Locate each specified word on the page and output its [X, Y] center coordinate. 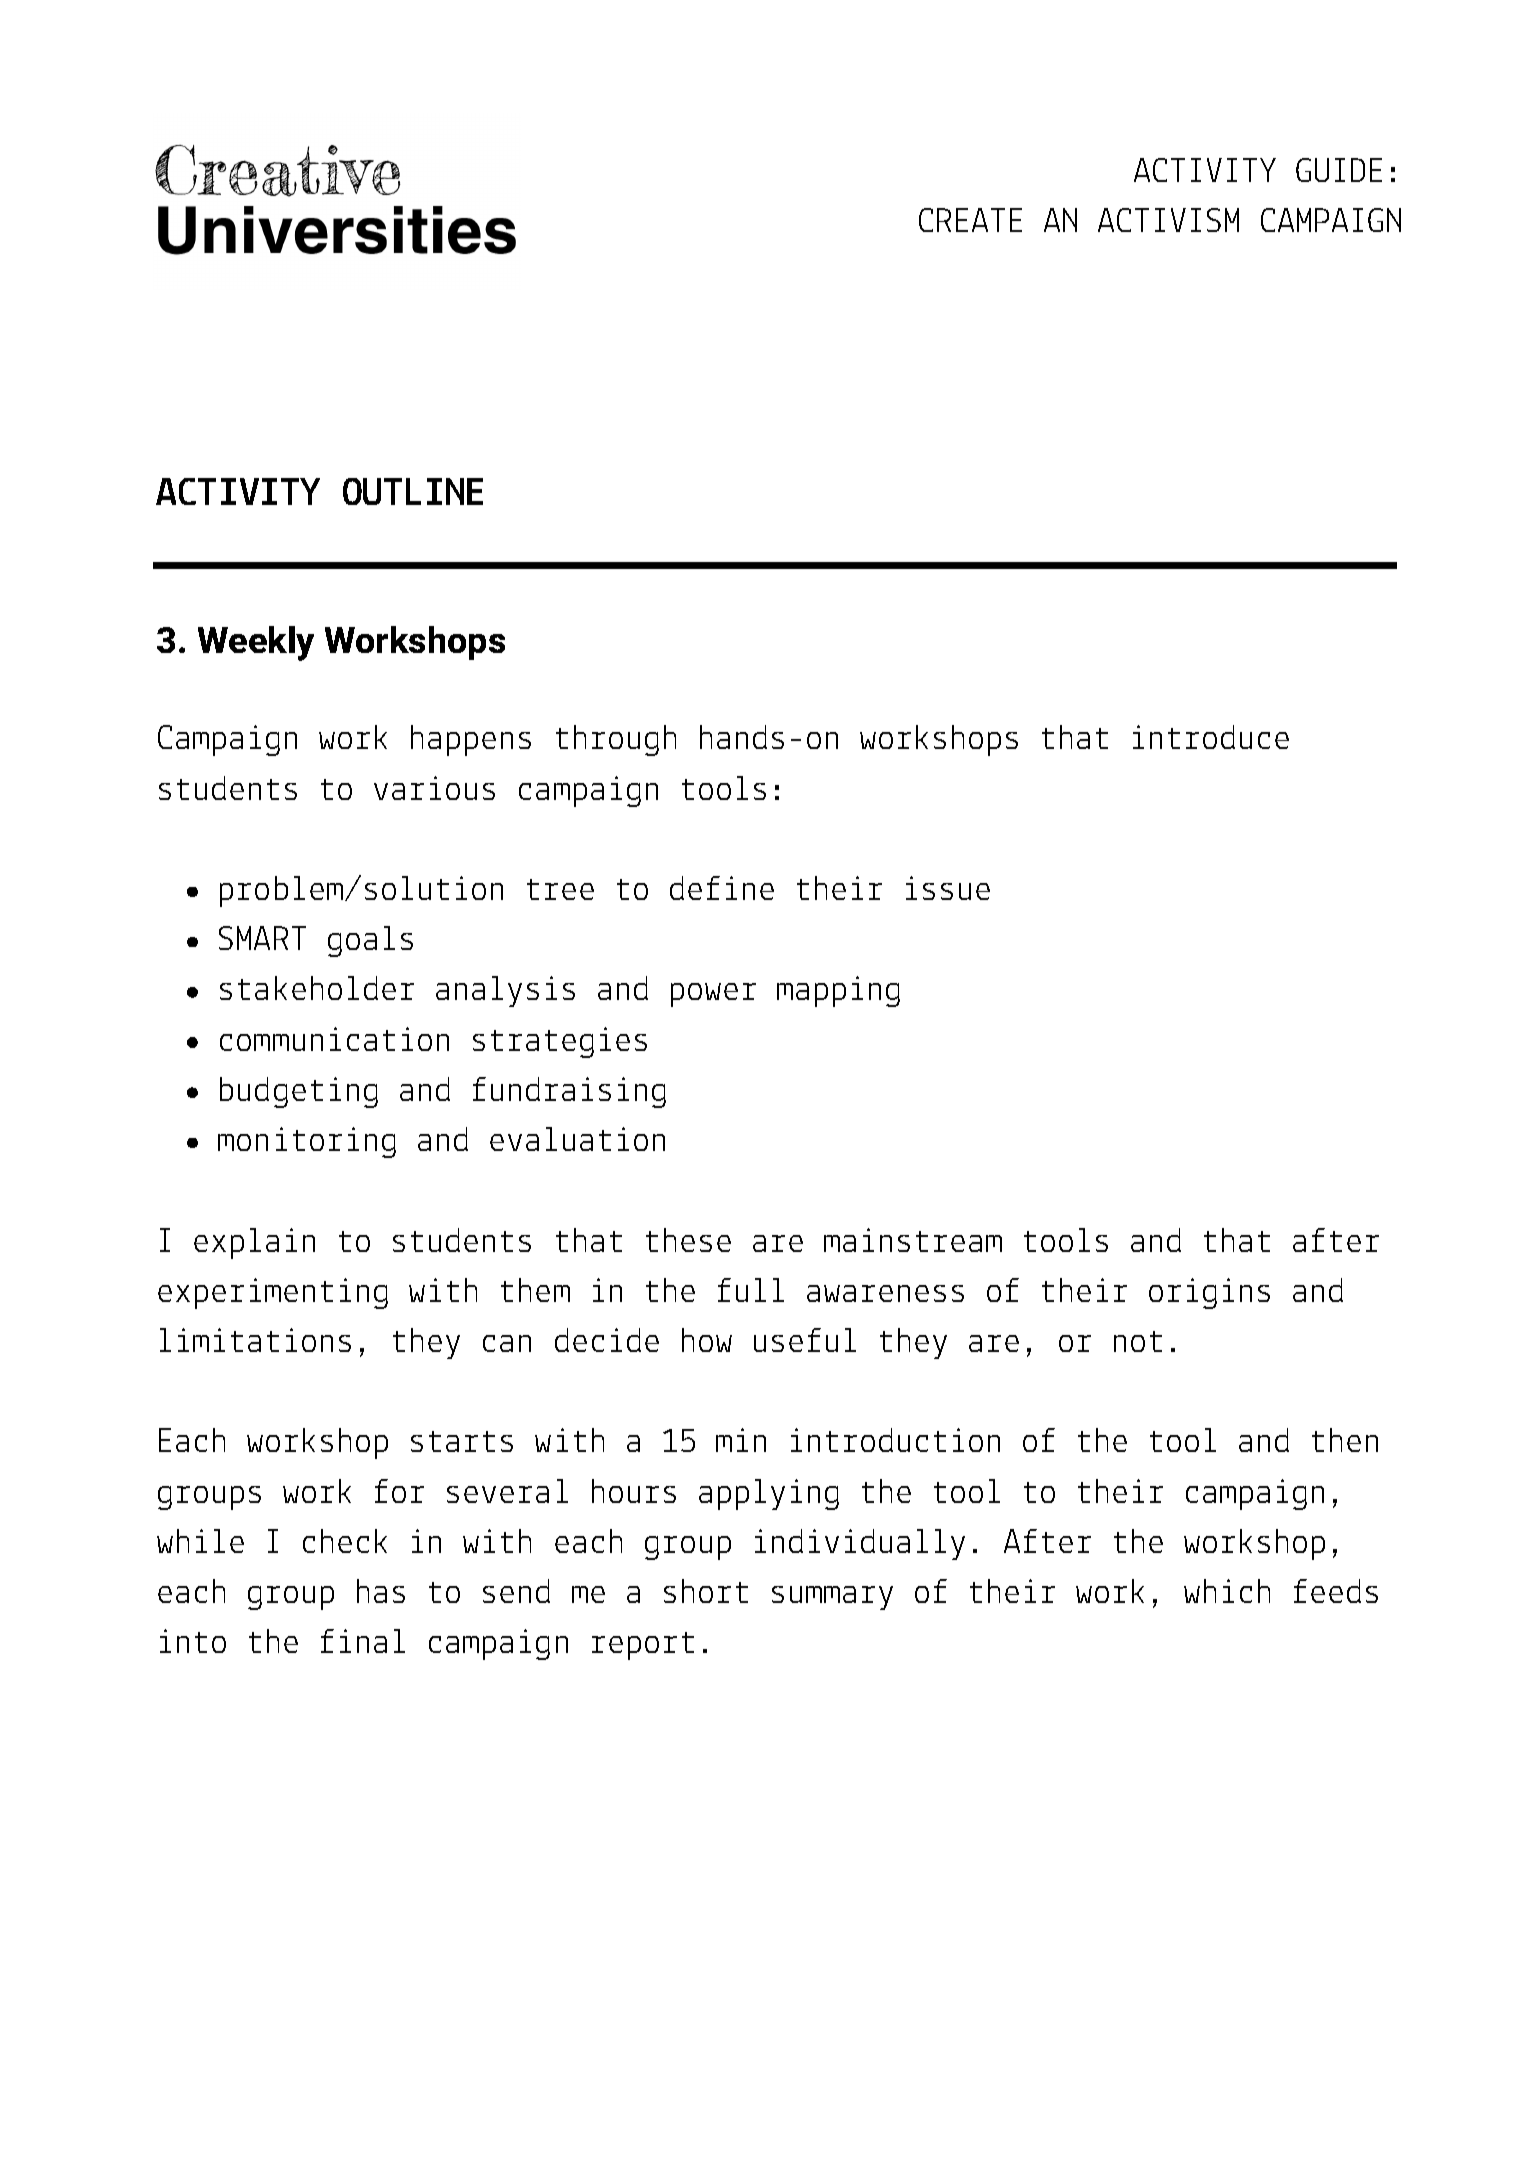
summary [832, 1598]
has [381, 1591]
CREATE [970, 220]
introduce [1211, 737]
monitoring [307, 1142]
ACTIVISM [1168, 220]
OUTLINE [413, 491]
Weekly [256, 643]
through [616, 740]
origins [1209, 1293]
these [688, 1240]
